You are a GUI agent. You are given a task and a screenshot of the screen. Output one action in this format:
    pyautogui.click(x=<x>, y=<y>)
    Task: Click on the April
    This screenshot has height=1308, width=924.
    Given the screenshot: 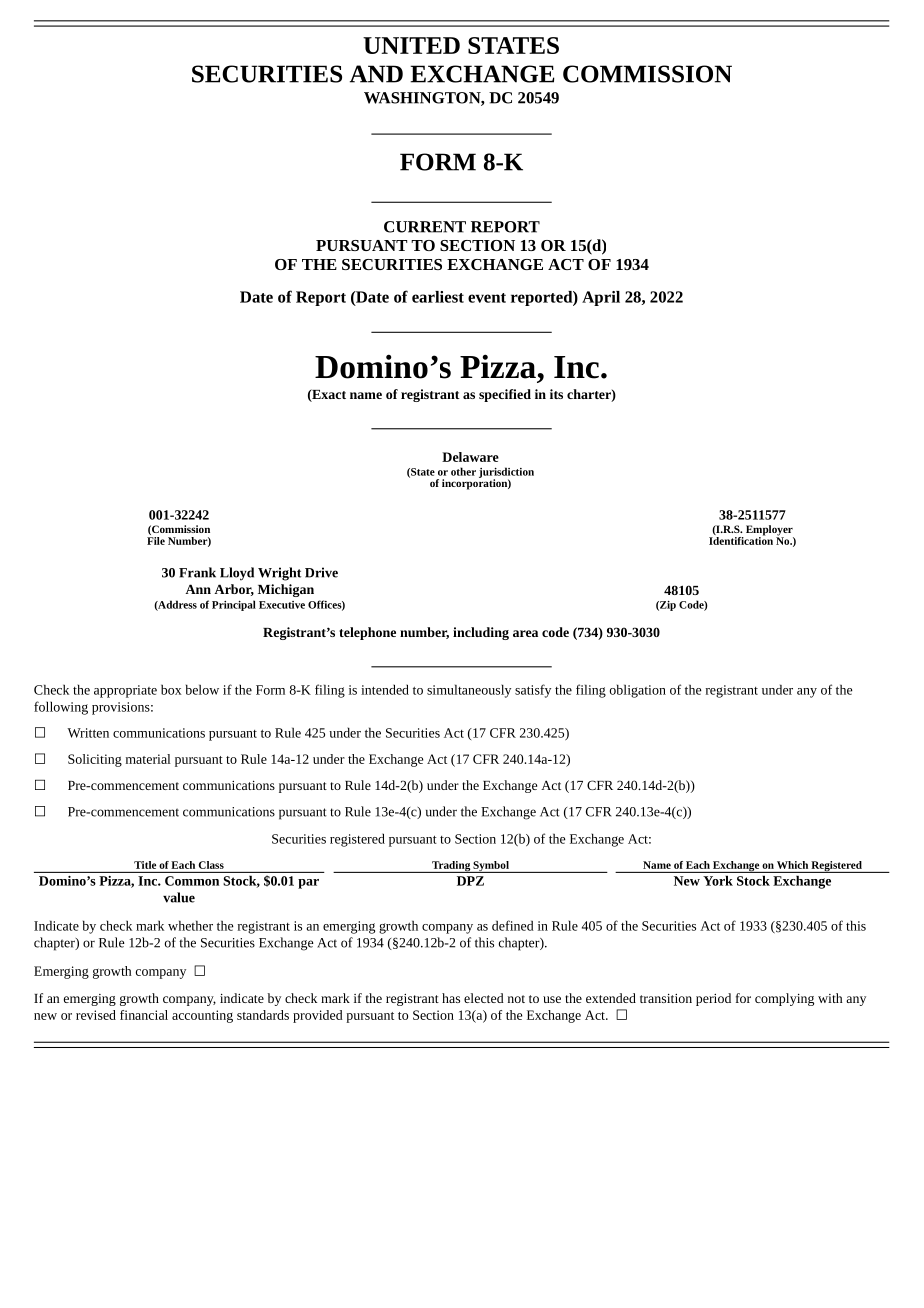 What is the action you would take?
    pyautogui.click(x=601, y=298)
